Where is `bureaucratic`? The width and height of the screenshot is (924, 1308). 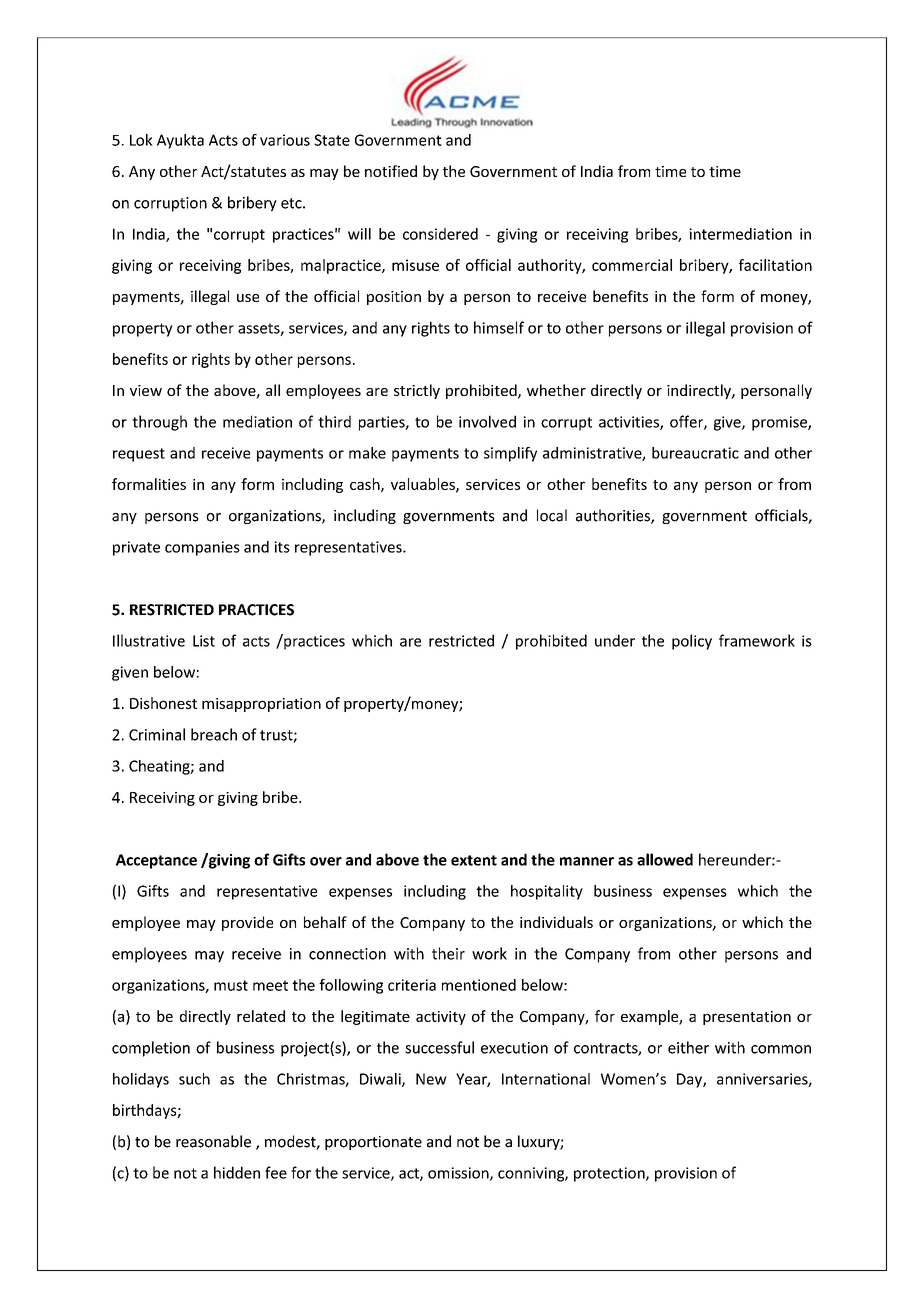 bureaucratic is located at coordinates (695, 453).
